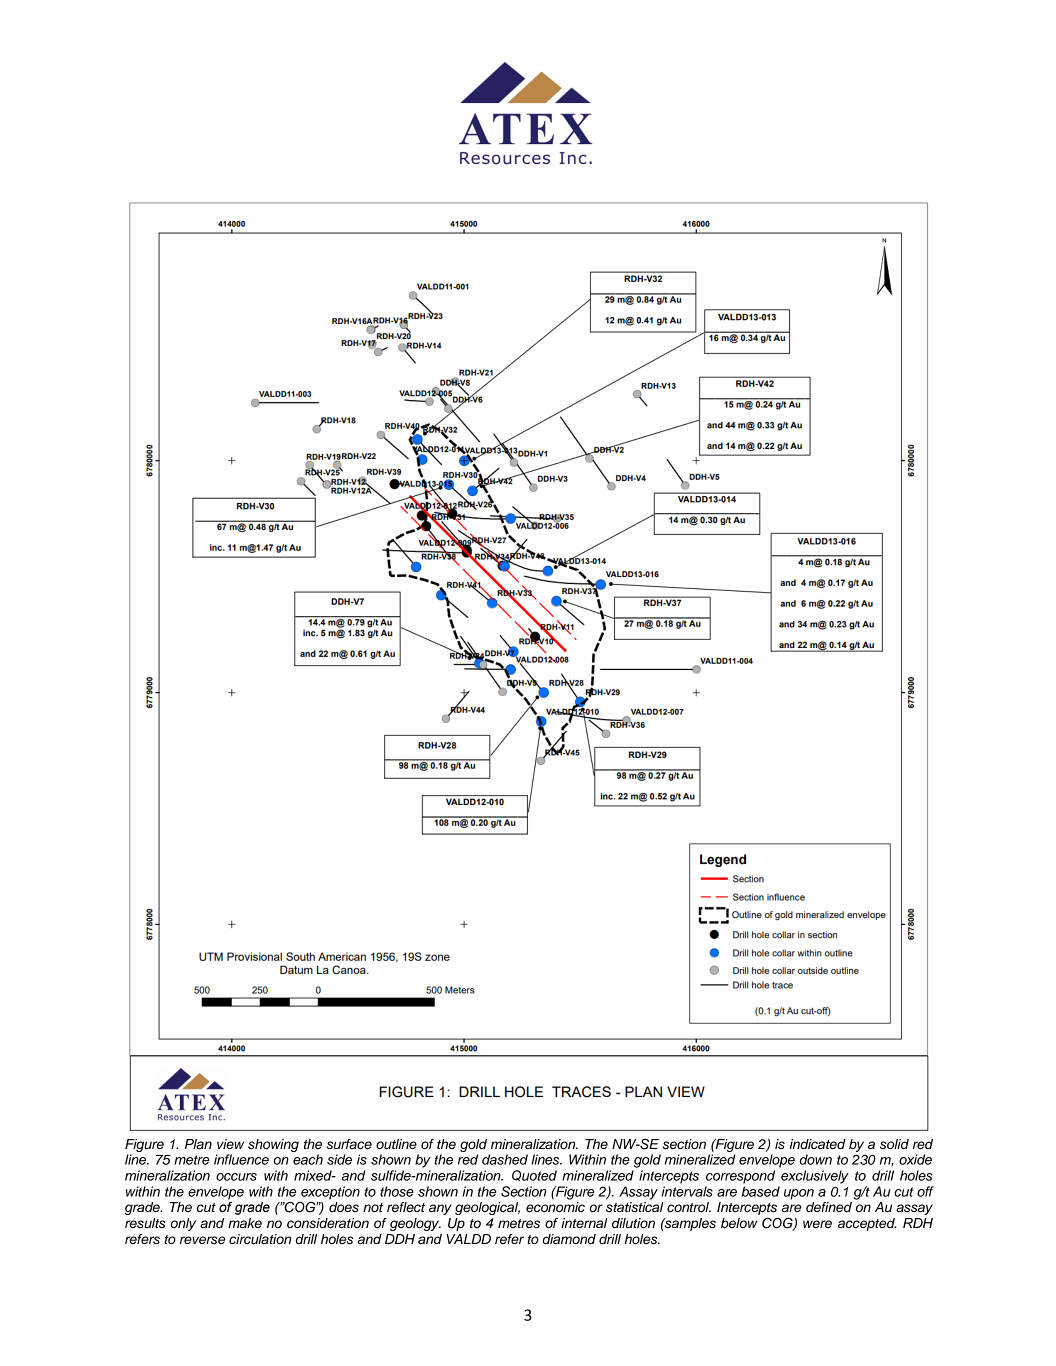  What do you see at coordinates (245, 1223) in the screenshot?
I see `make` at bounding box center [245, 1223].
